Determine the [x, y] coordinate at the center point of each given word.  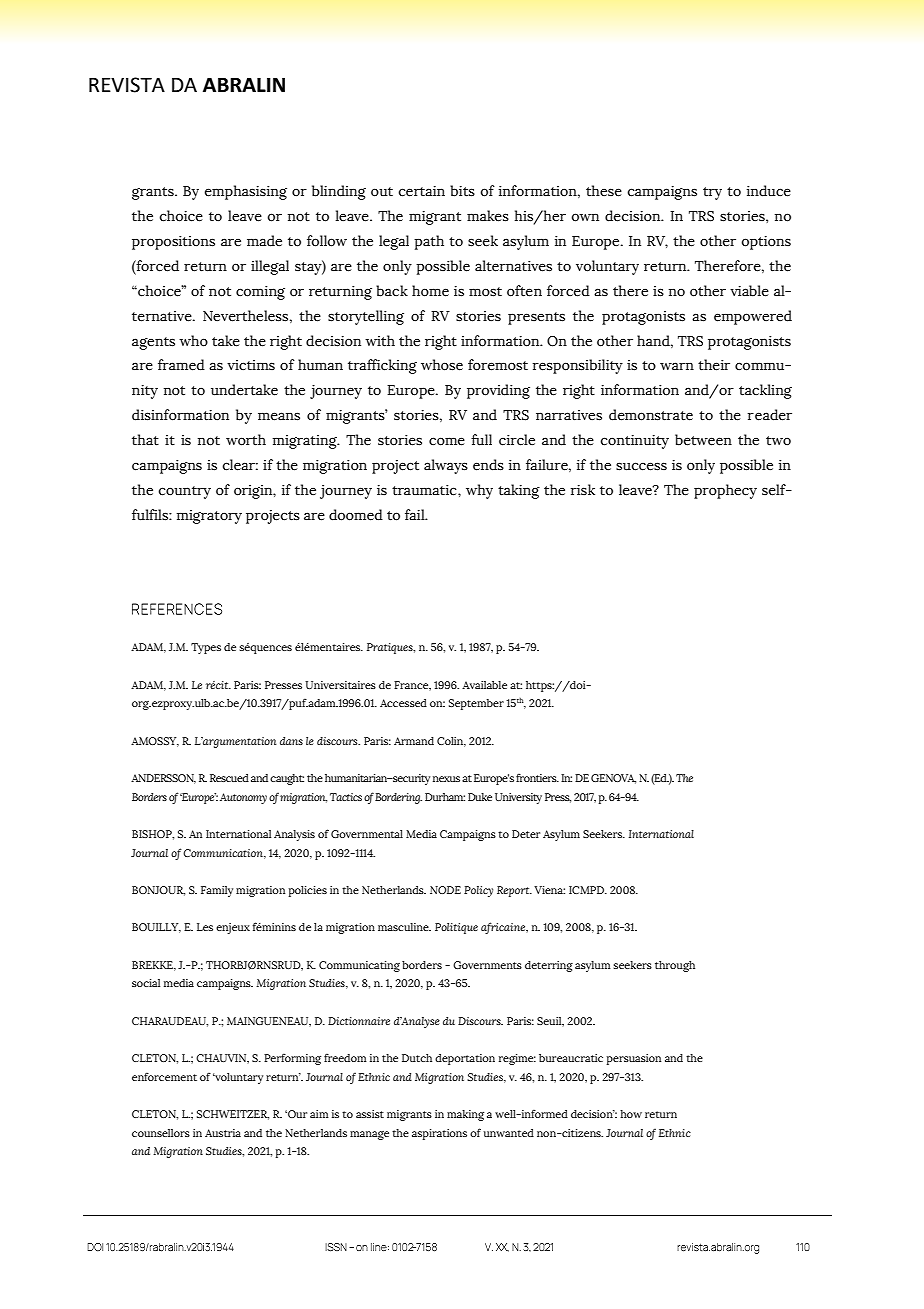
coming [260, 293]
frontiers [537, 777]
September [476, 704]
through [675, 966]
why [479, 491]
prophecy [725, 491]
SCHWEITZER [233, 1115]
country [184, 492]
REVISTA [127, 85]
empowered [753, 317]
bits [462, 191]
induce [769, 191]
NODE [445, 890]
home [430, 291]
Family [217, 891]
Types [206, 648]
